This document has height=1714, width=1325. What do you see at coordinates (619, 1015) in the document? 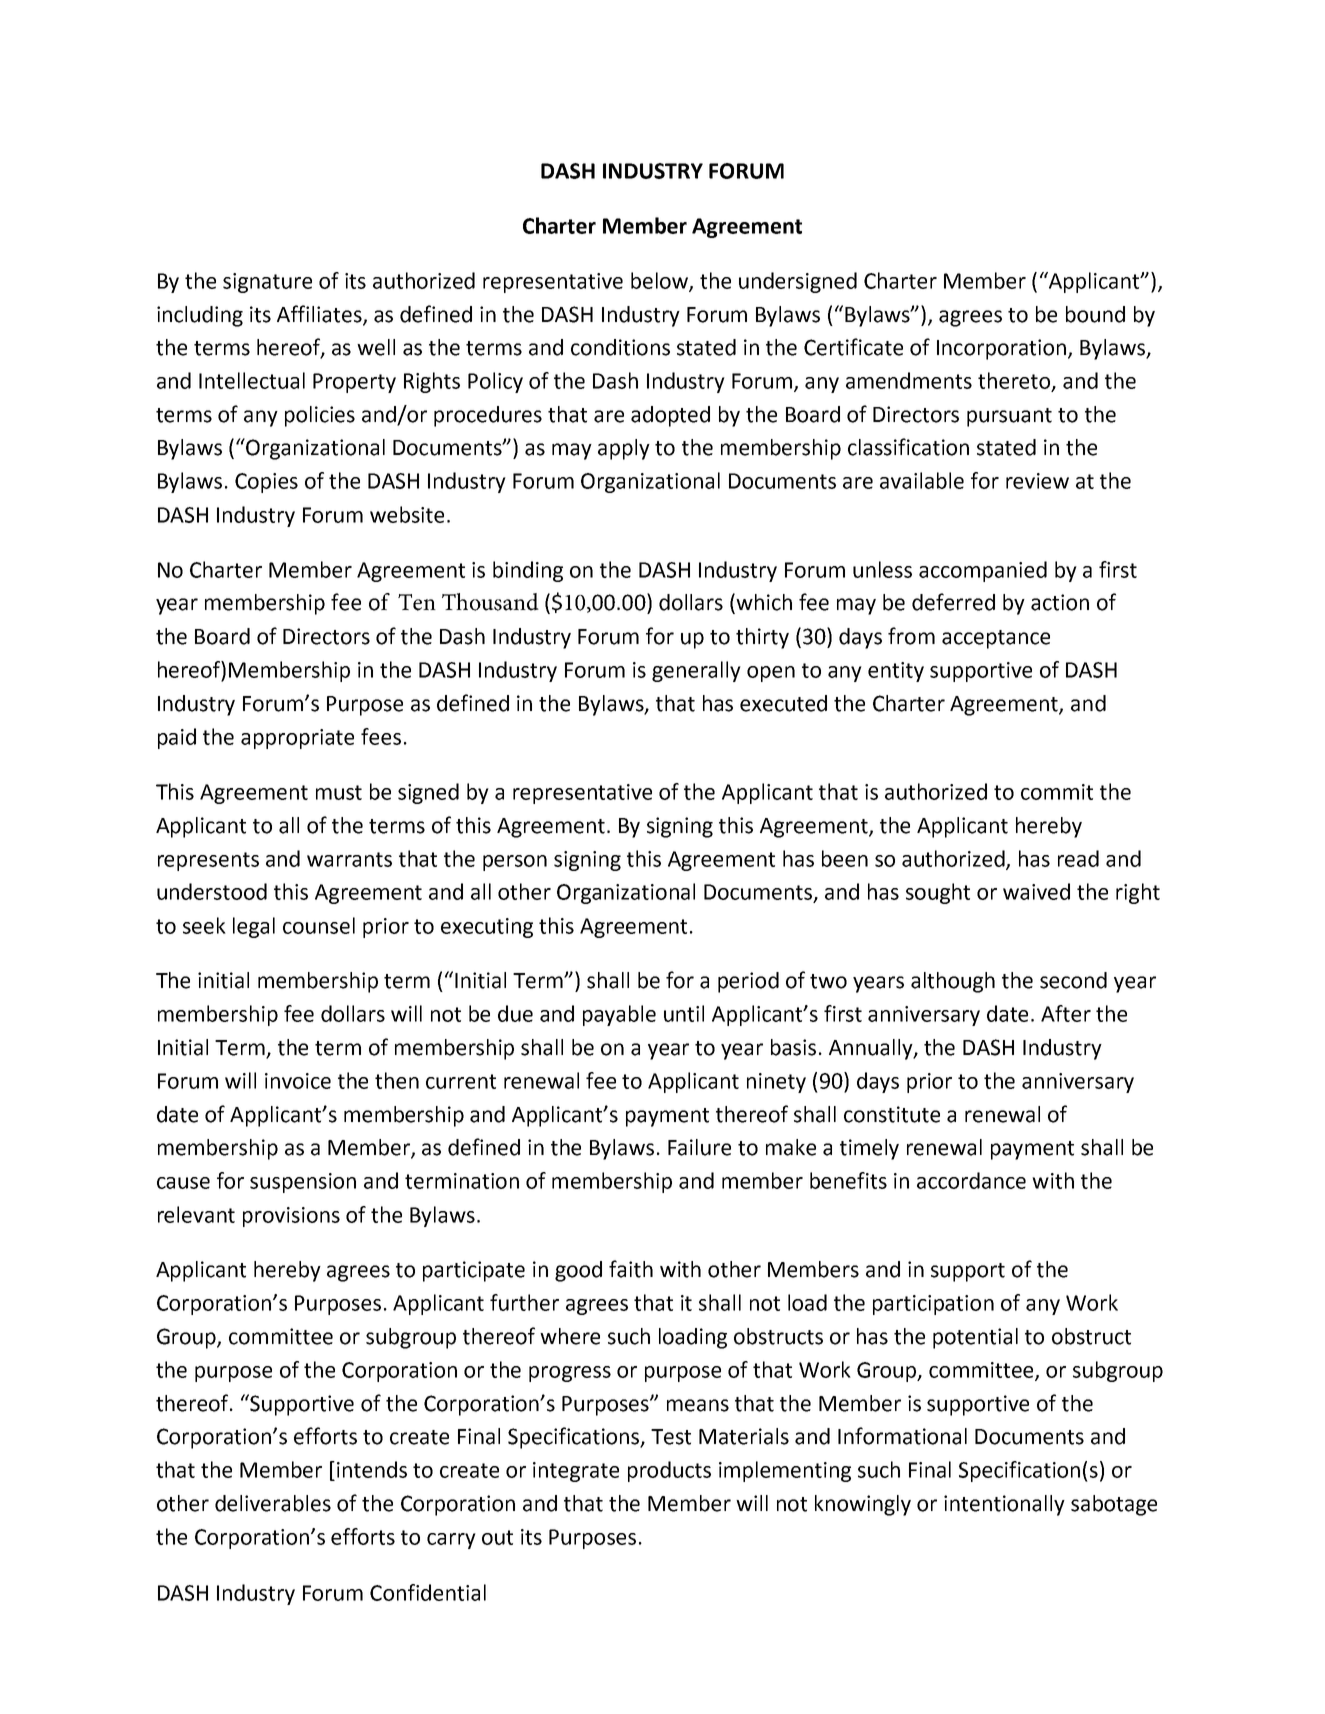
I see `payable` at bounding box center [619, 1015].
